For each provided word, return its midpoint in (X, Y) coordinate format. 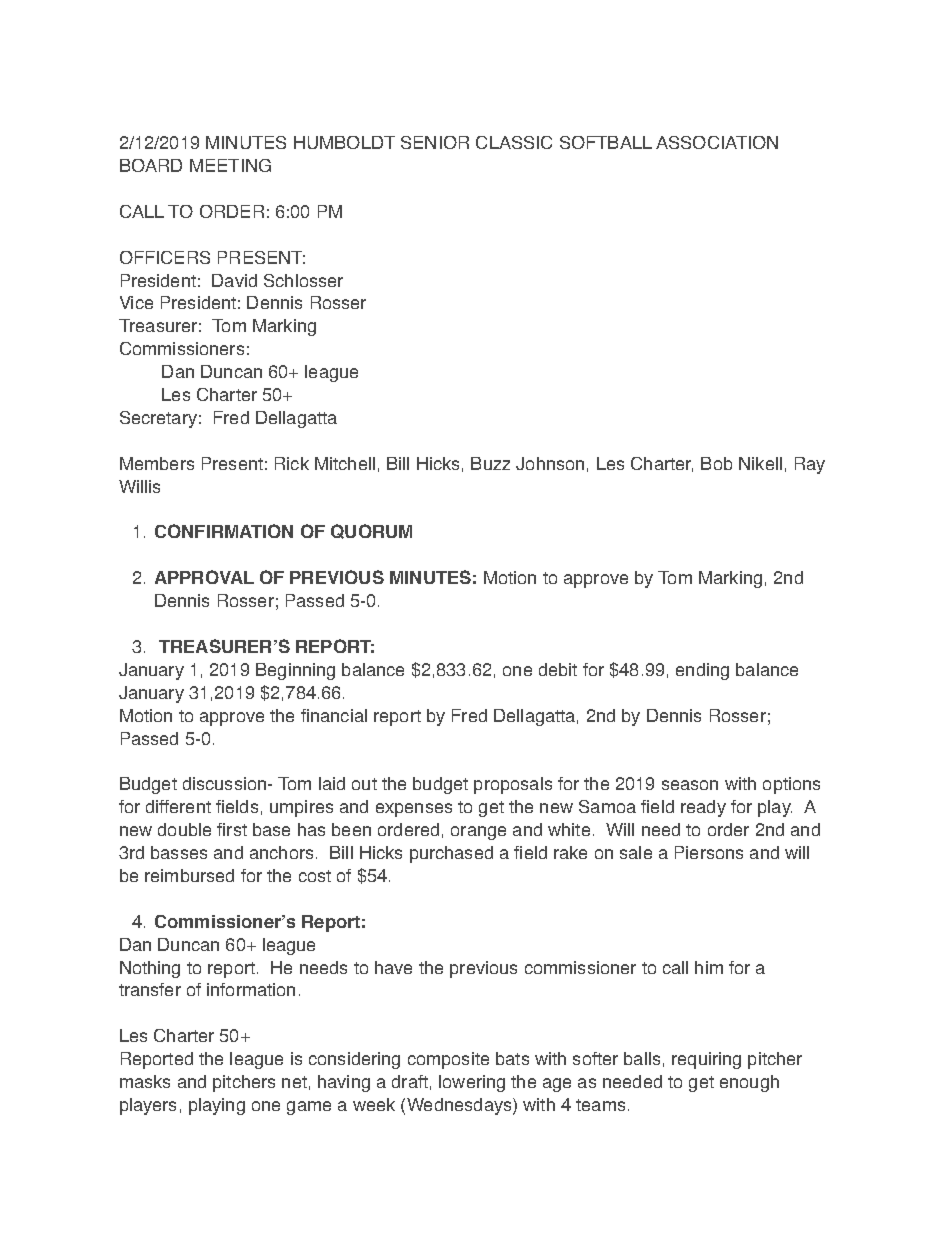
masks (145, 1081)
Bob (716, 463)
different (178, 806)
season (690, 785)
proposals (513, 785)
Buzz (490, 463)
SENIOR (435, 142)
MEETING (230, 165)
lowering (472, 1083)
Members (157, 463)
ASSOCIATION (717, 142)
